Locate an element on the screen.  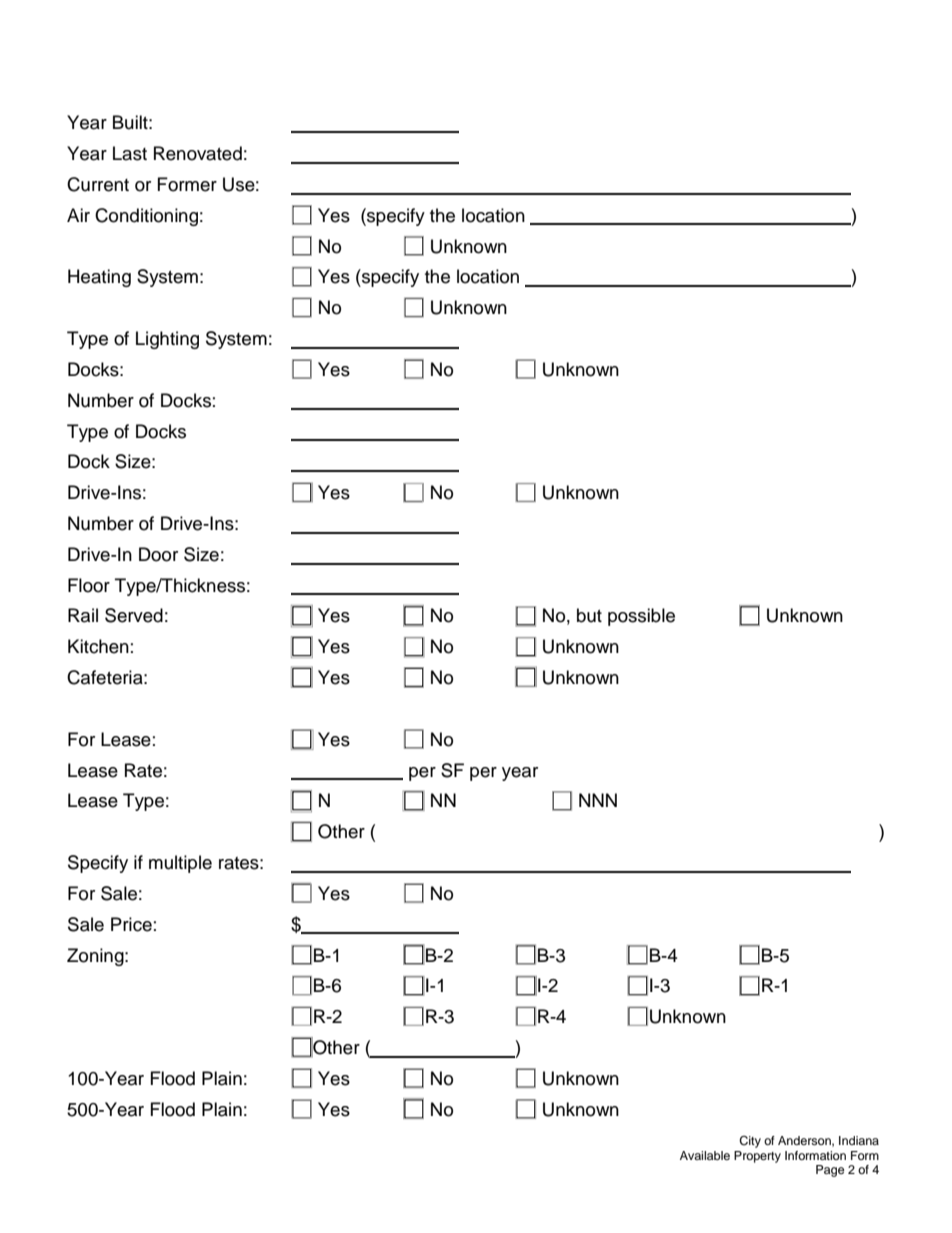
City is located at coordinates (750, 1142).
